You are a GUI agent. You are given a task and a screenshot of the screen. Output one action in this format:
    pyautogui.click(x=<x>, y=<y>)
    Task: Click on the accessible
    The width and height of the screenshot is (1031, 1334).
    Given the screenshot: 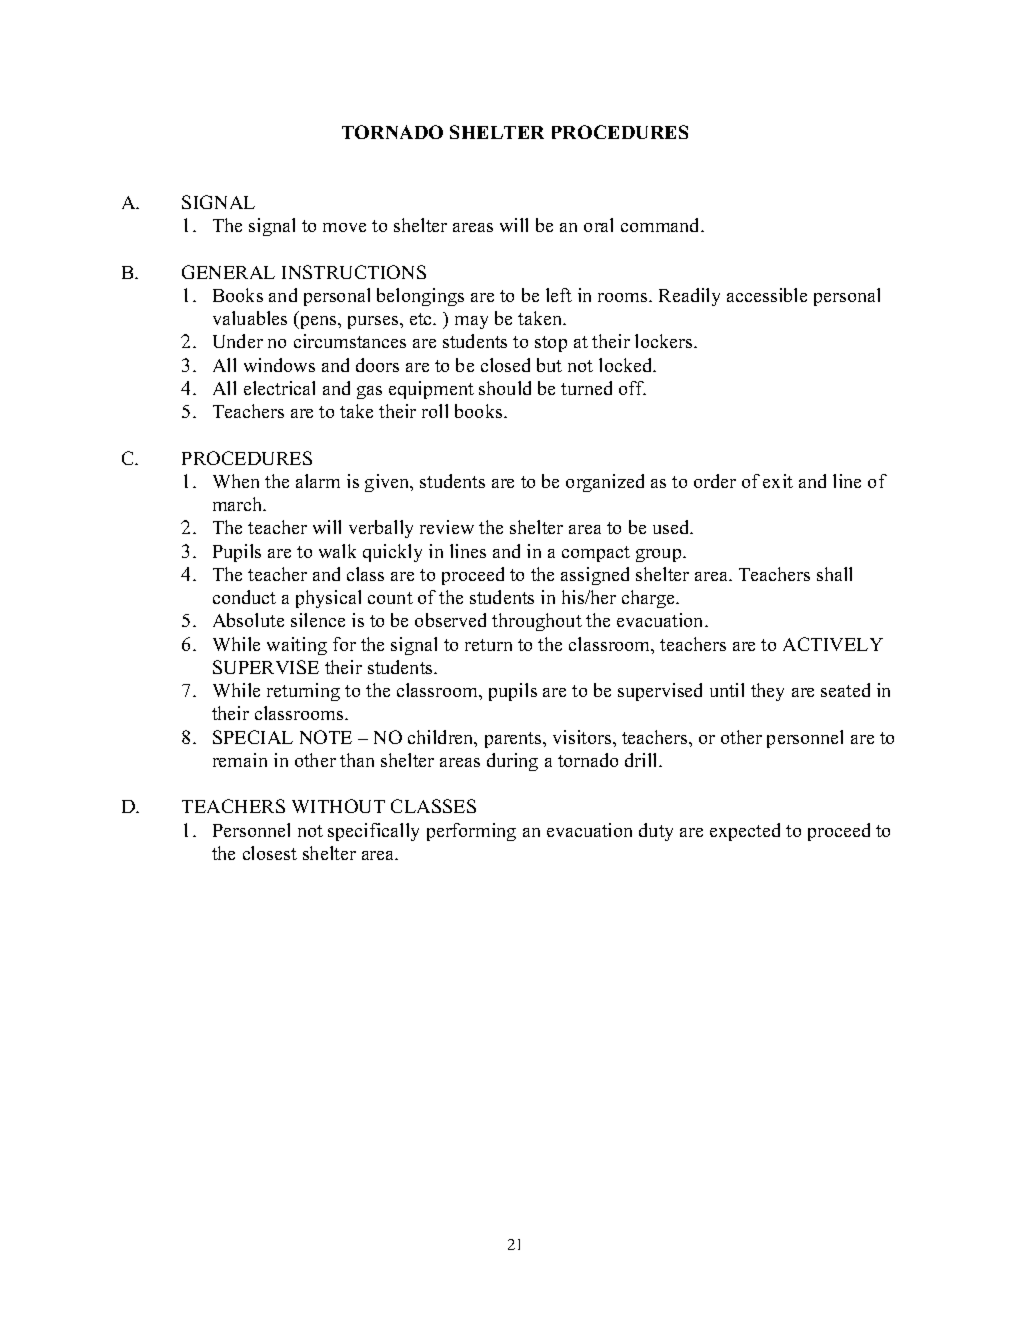 What is the action you would take?
    pyautogui.click(x=767, y=295)
